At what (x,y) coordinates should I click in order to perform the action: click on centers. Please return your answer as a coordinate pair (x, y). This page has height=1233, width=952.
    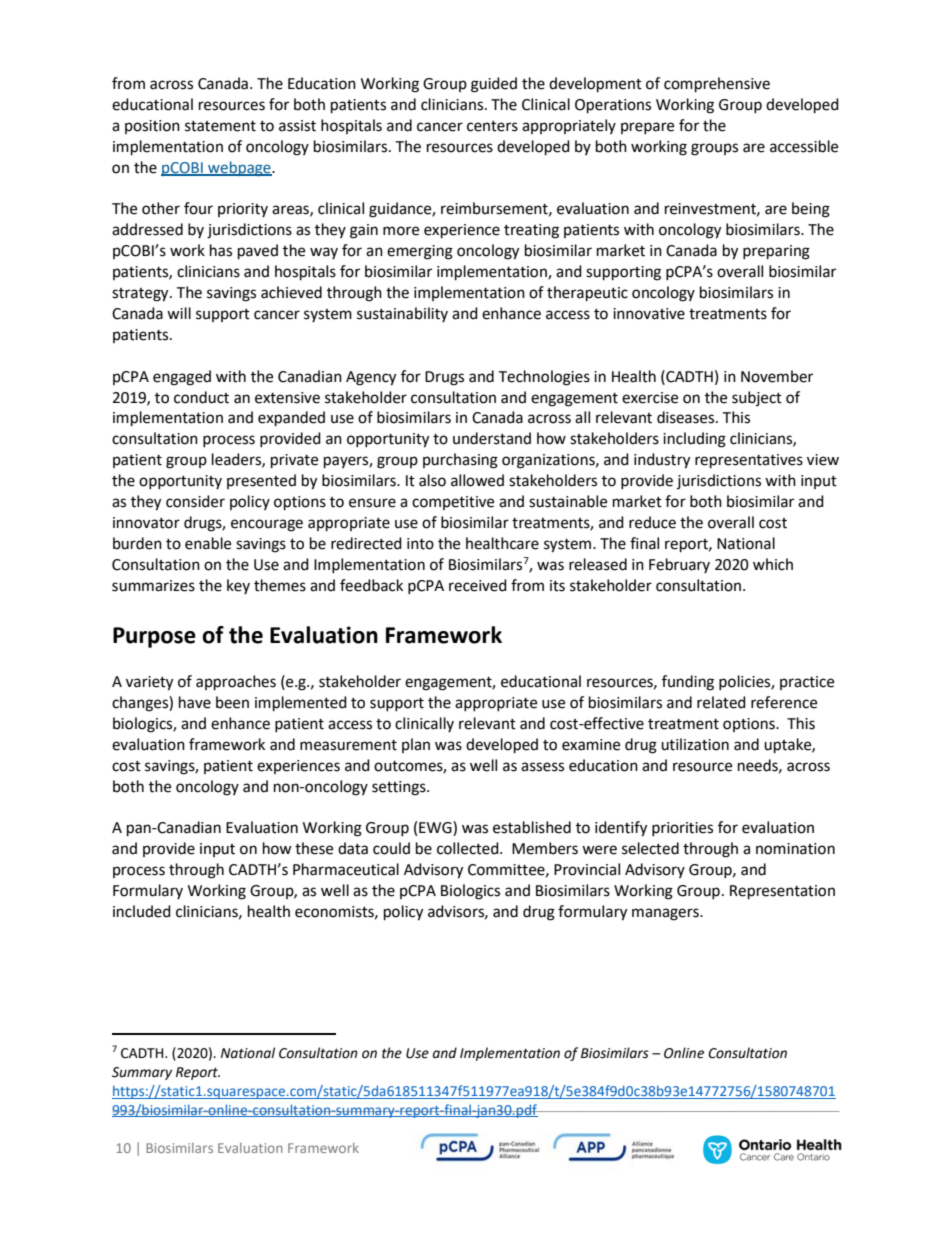
    Looking at the image, I should click on (492, 126).
